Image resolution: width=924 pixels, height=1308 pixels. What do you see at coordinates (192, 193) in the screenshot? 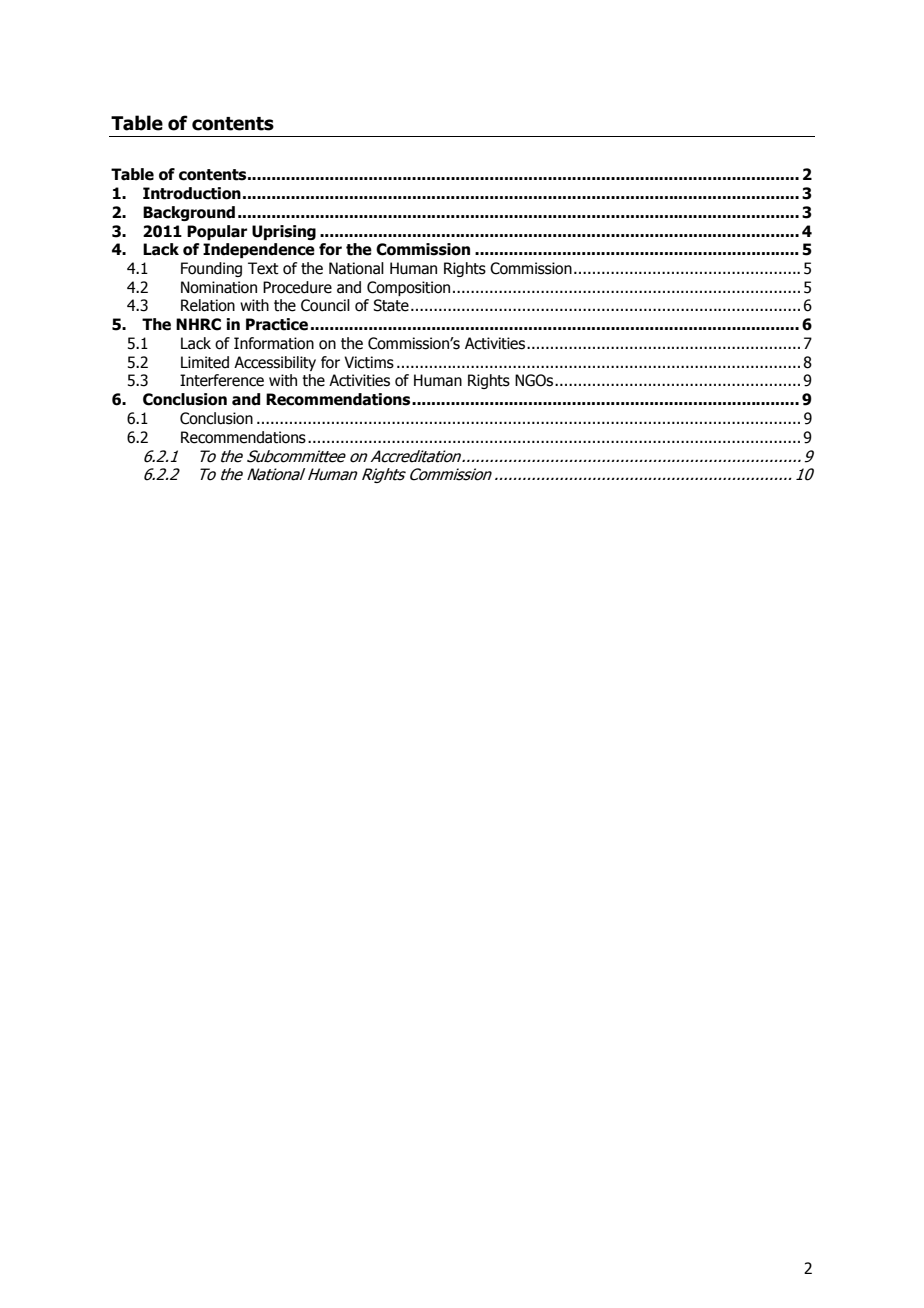
I see `Introduction` at bounding box center [192, 193].
